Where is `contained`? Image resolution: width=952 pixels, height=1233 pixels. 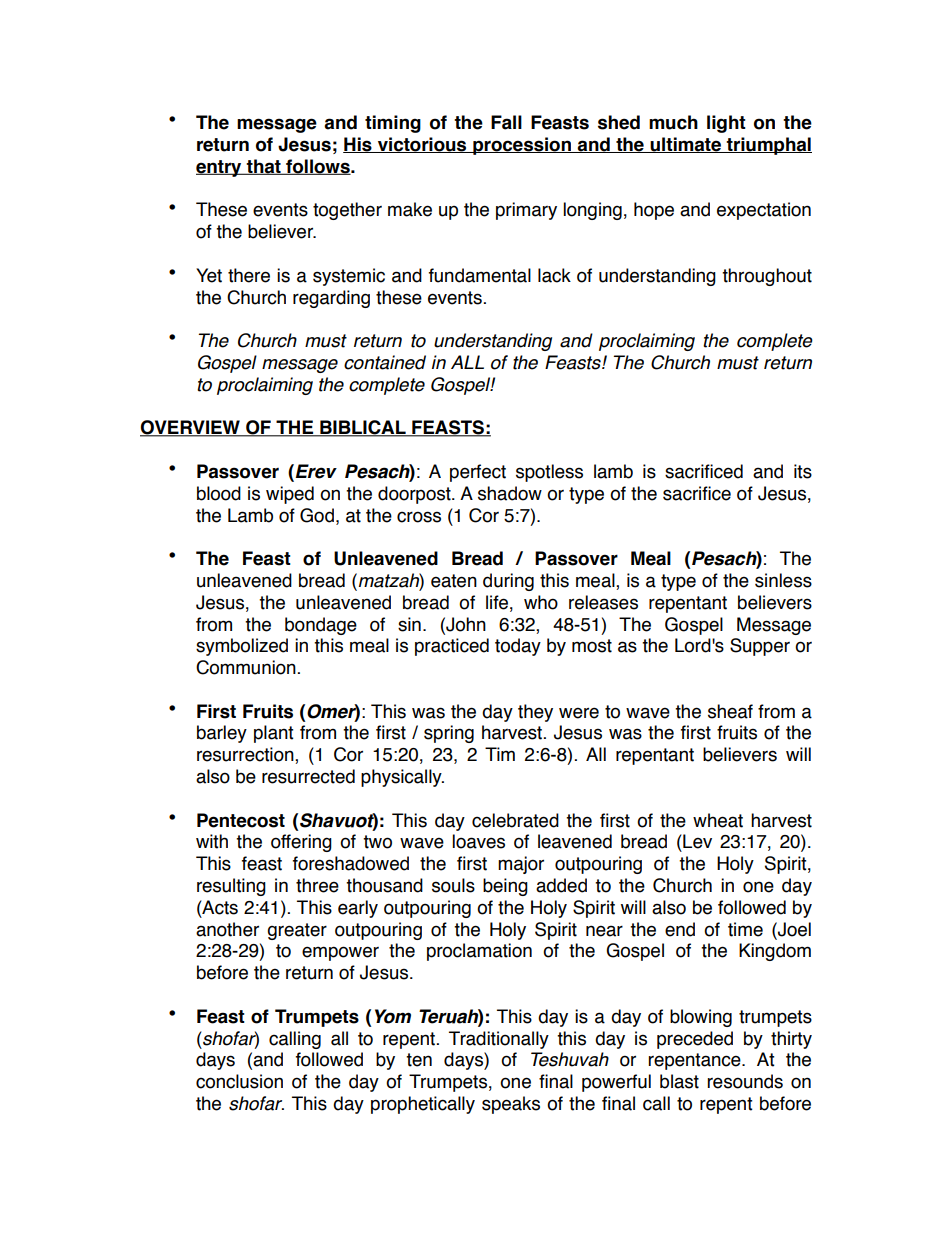
contained is located at coordinates (385, 362).
